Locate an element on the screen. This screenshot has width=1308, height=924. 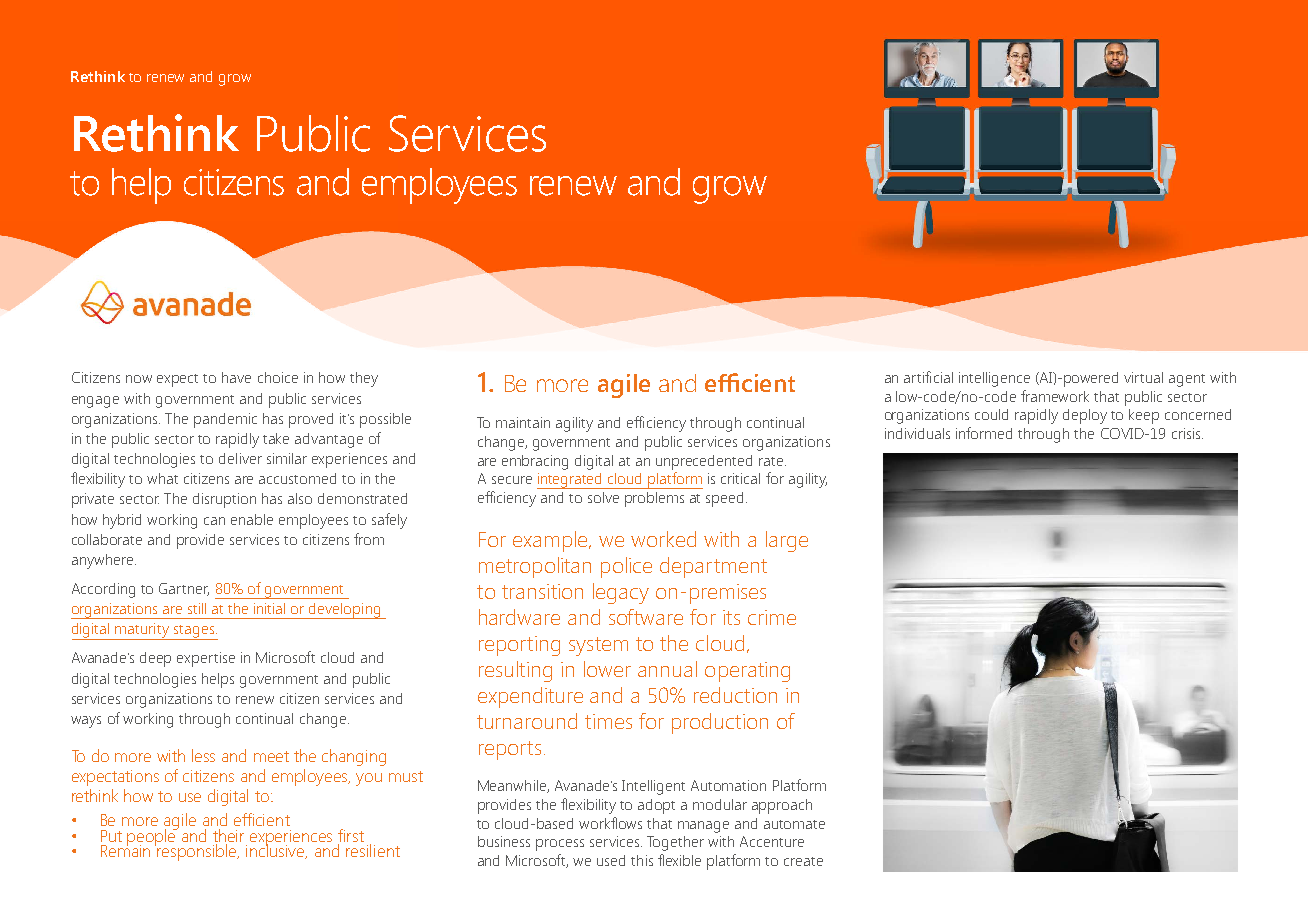
Together is located at coordinates (675, 843).
